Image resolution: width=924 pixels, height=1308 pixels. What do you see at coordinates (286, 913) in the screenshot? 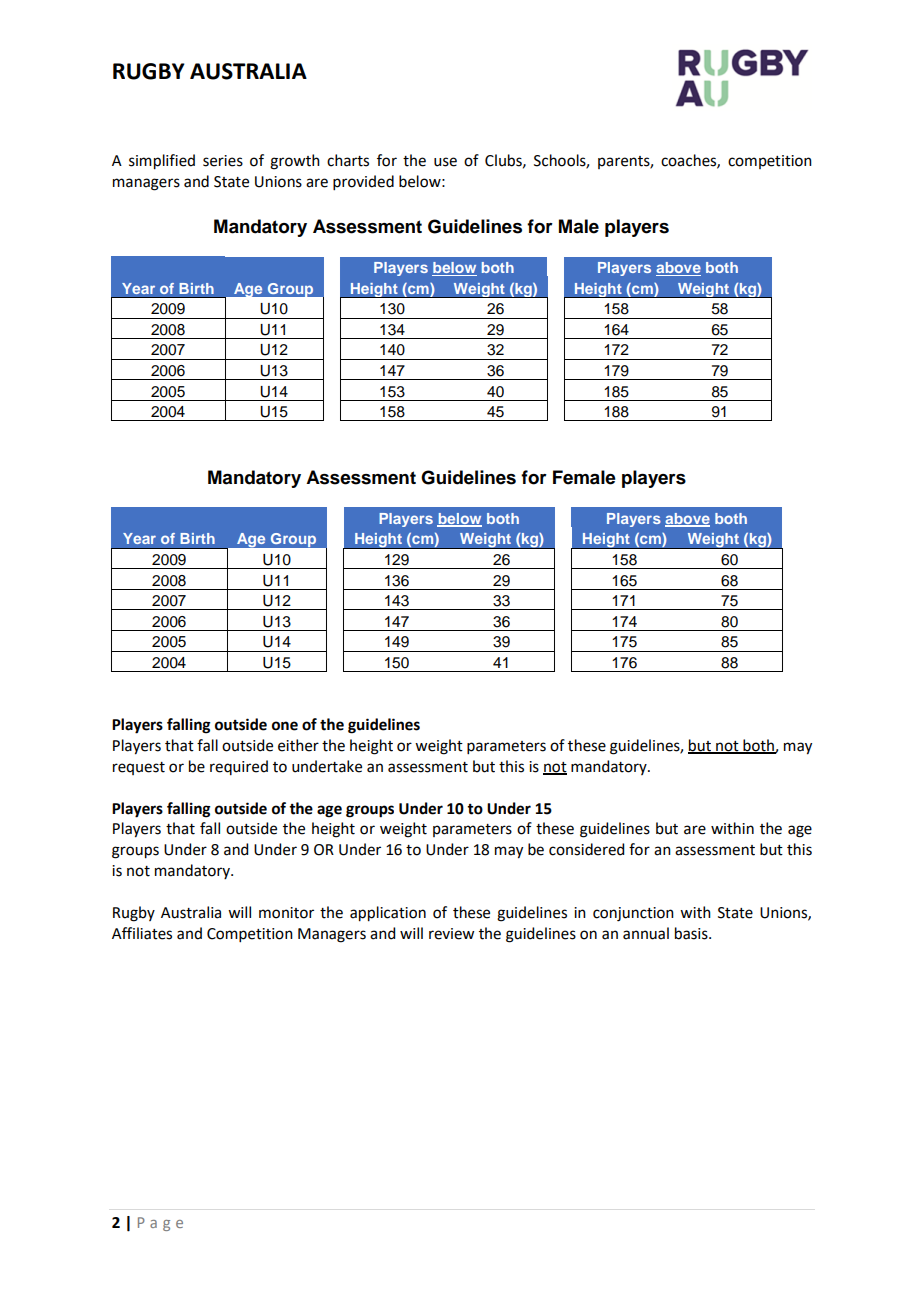
I see `monitor` at bounding box center [286, 913].
